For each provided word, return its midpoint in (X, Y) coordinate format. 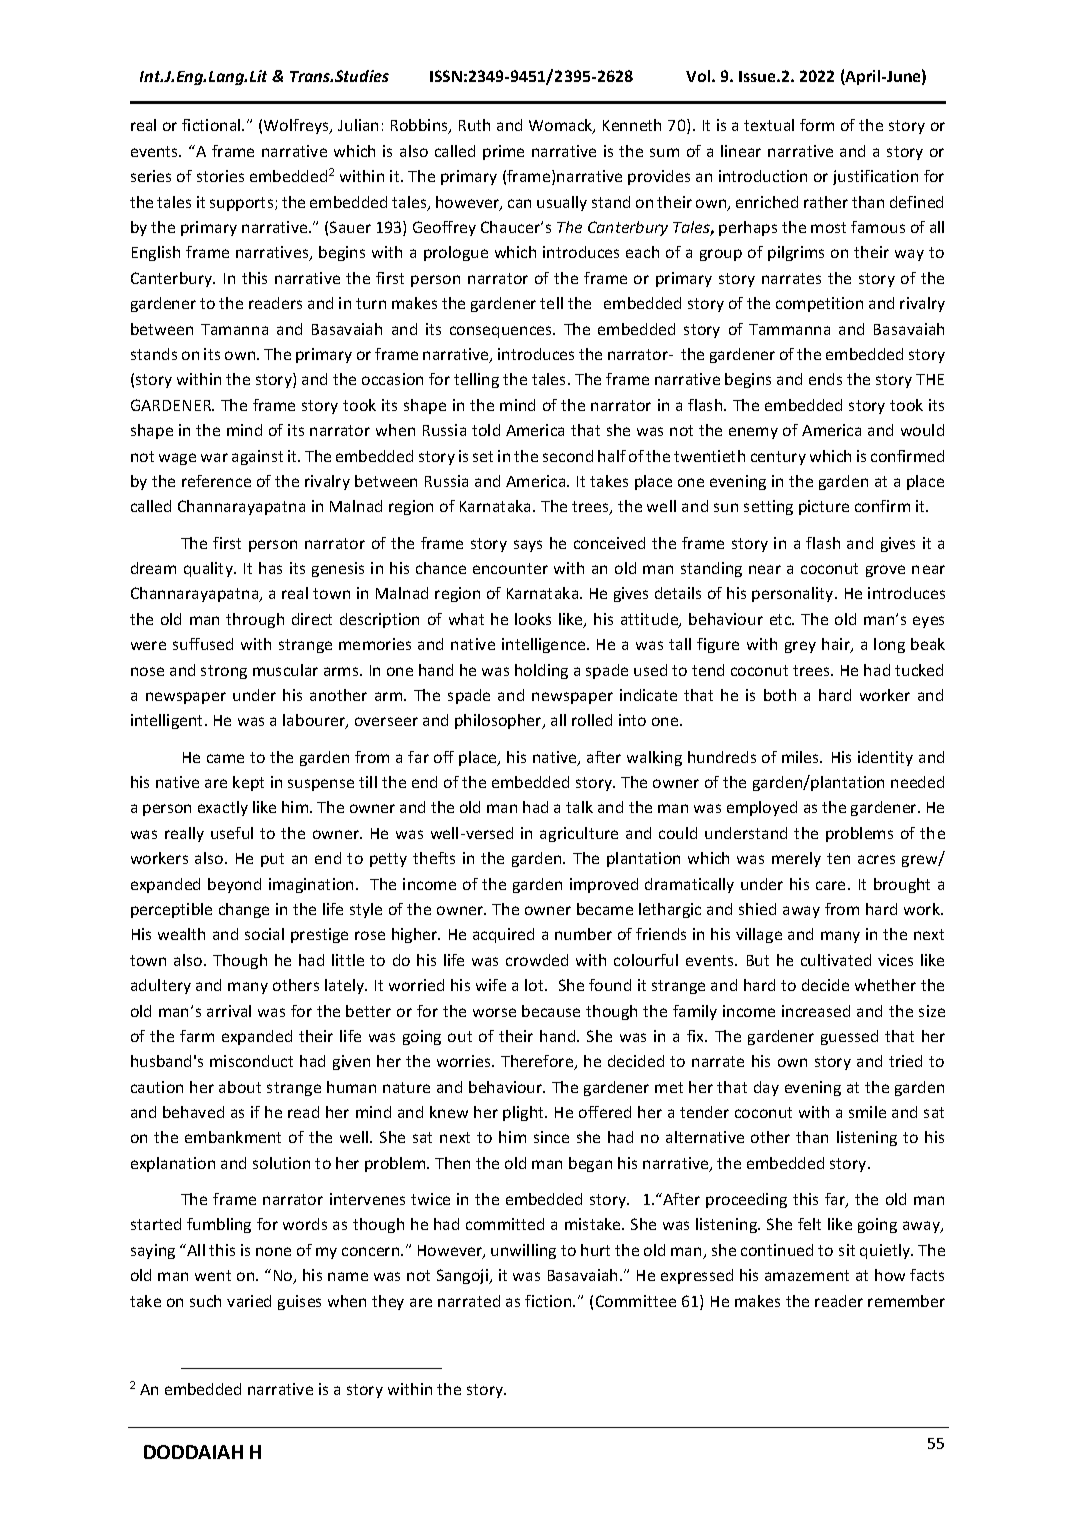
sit (847, 1250)
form (817, 125)
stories (220, 176)
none (273, 1251)
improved (604, 885)
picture (824, 507)
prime (503, 152)
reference (216, 481)
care (832, 885)
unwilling (523, 1251)
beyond (234, 885)
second (568, 456)
